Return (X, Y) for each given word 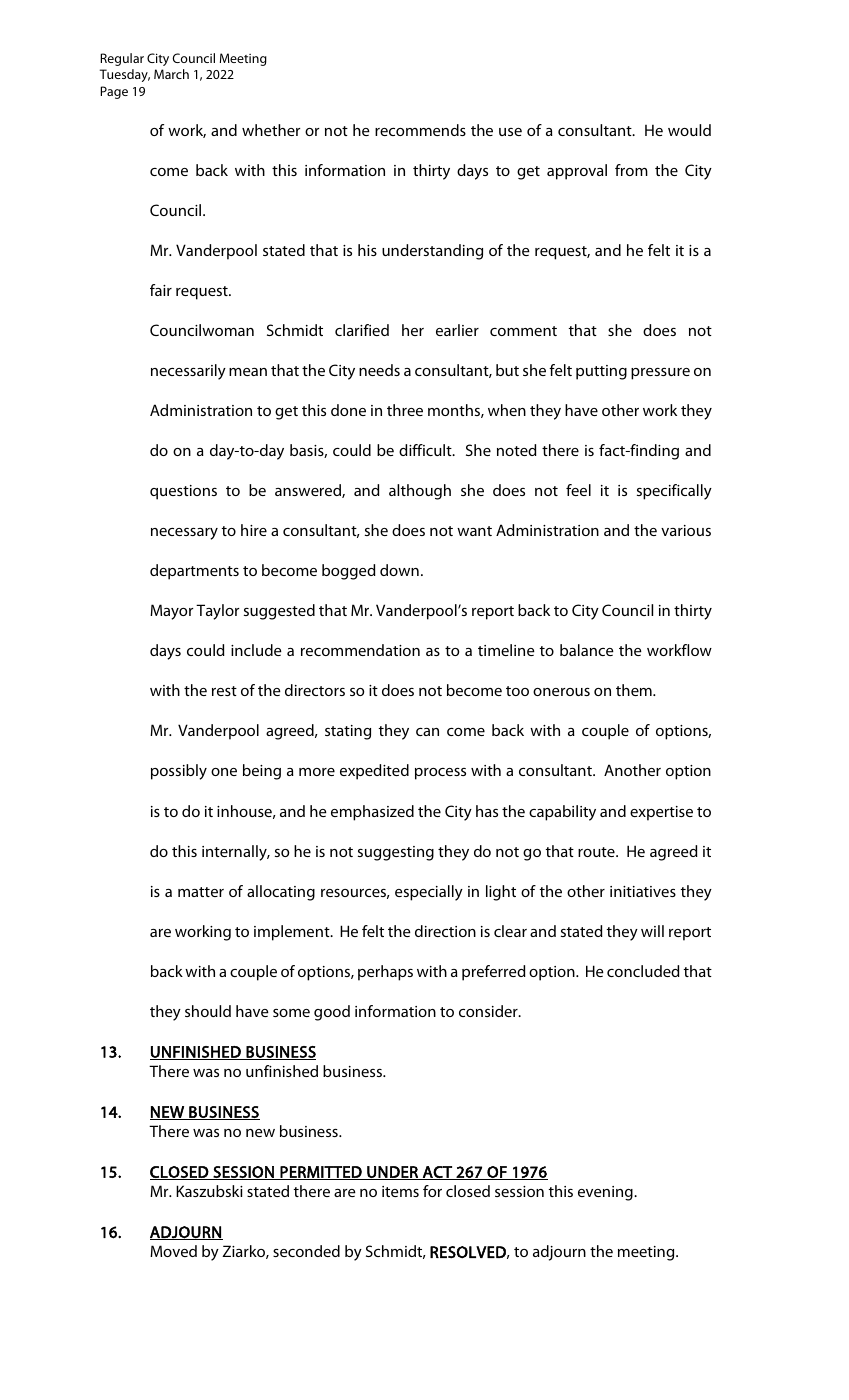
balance (587, 650)
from (631, 170)
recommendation (360, 650)
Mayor (171, 612)
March (171, 74)
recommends (420, 130)
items (400, 1191)
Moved (173, 1251)
